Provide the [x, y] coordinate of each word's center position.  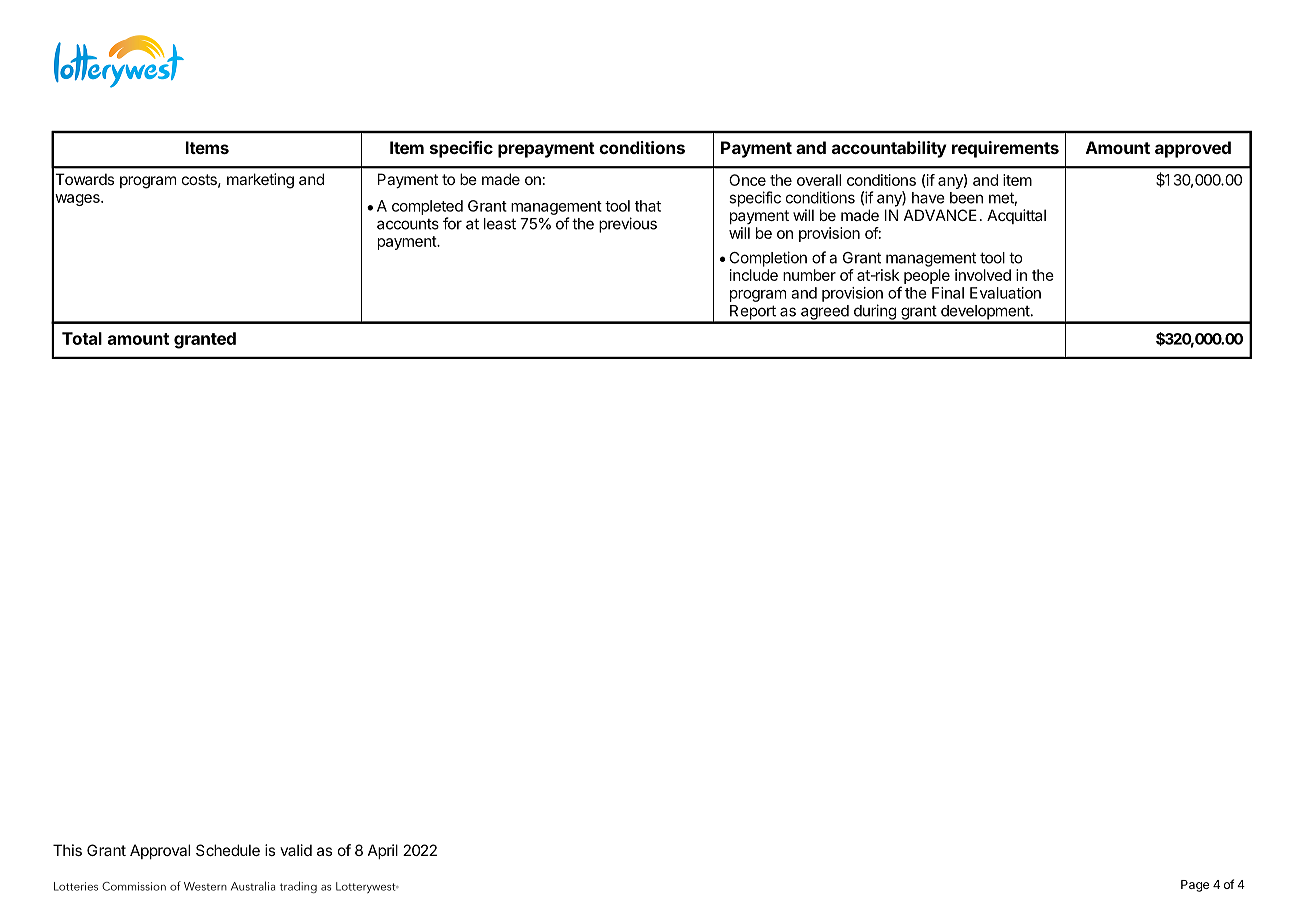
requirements [1005, 149]
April [383, 851]
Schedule [228, 850]
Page [1195, 886]
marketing [260, 181]
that [648, 206]
